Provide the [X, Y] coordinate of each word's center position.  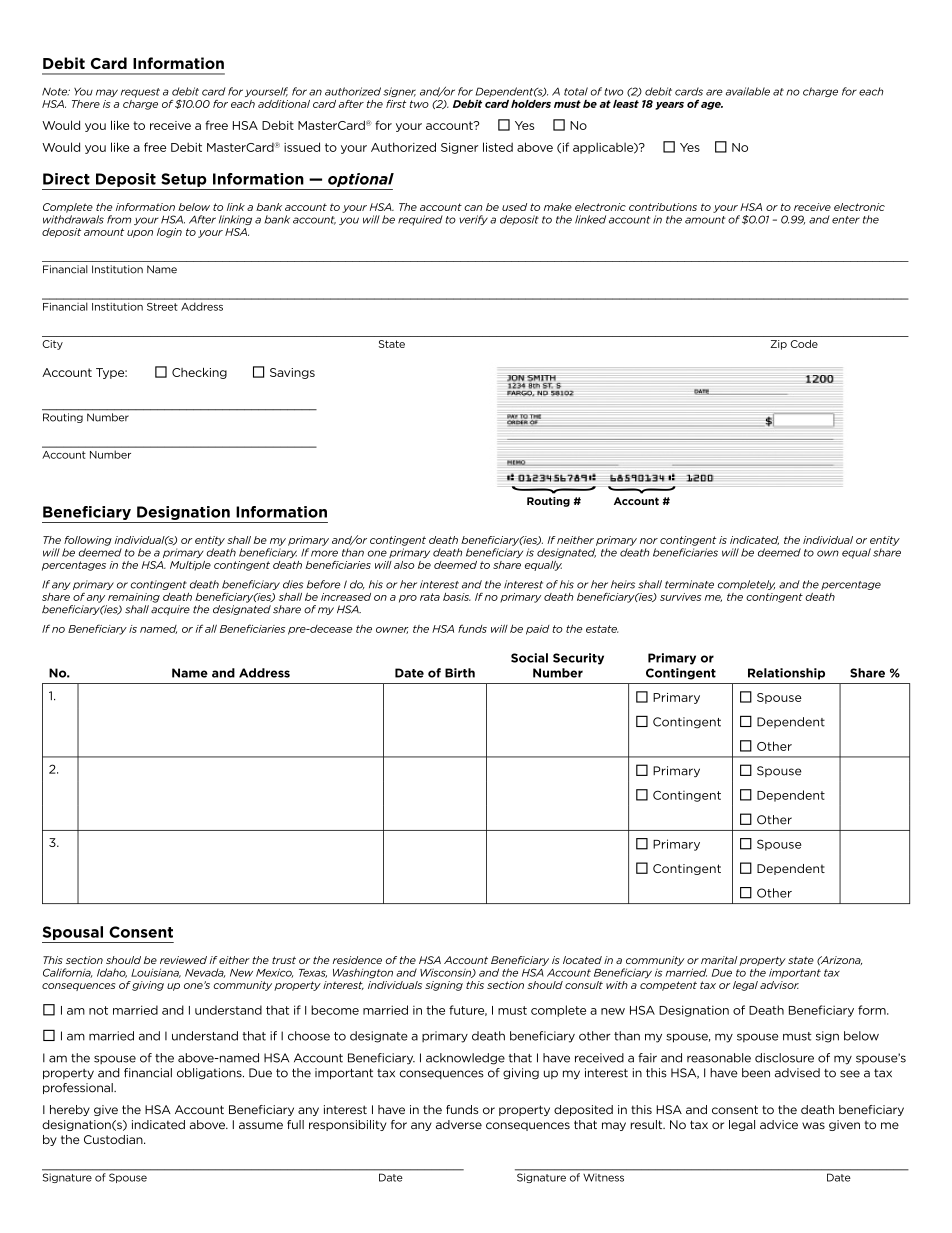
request [140, 93]
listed [498, 147]
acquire [170, 610]
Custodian [114, 1139]
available [748, 91]
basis [457, 597]
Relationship [786, 674]
